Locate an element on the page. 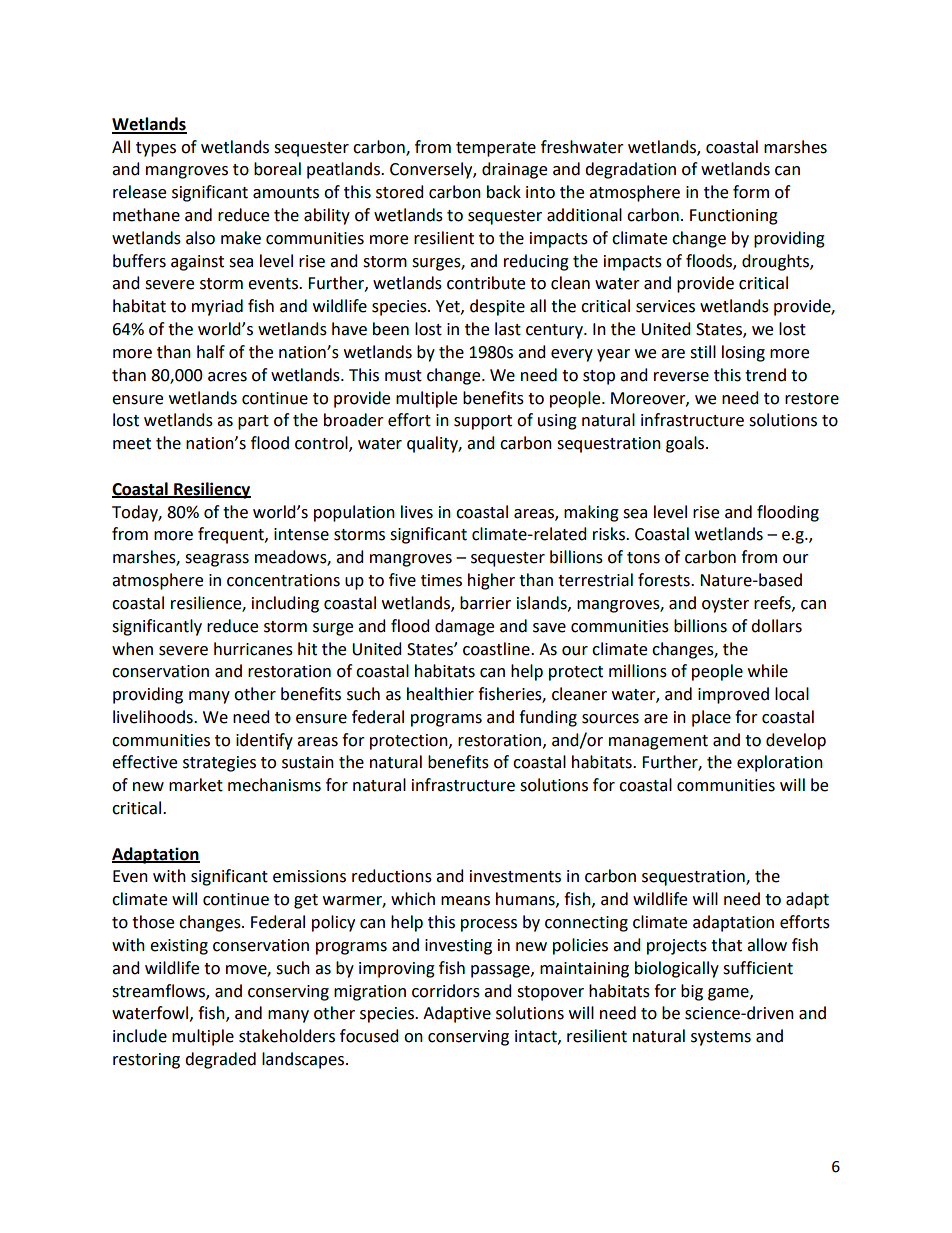  barrier is located at coordinates (485, 603).
